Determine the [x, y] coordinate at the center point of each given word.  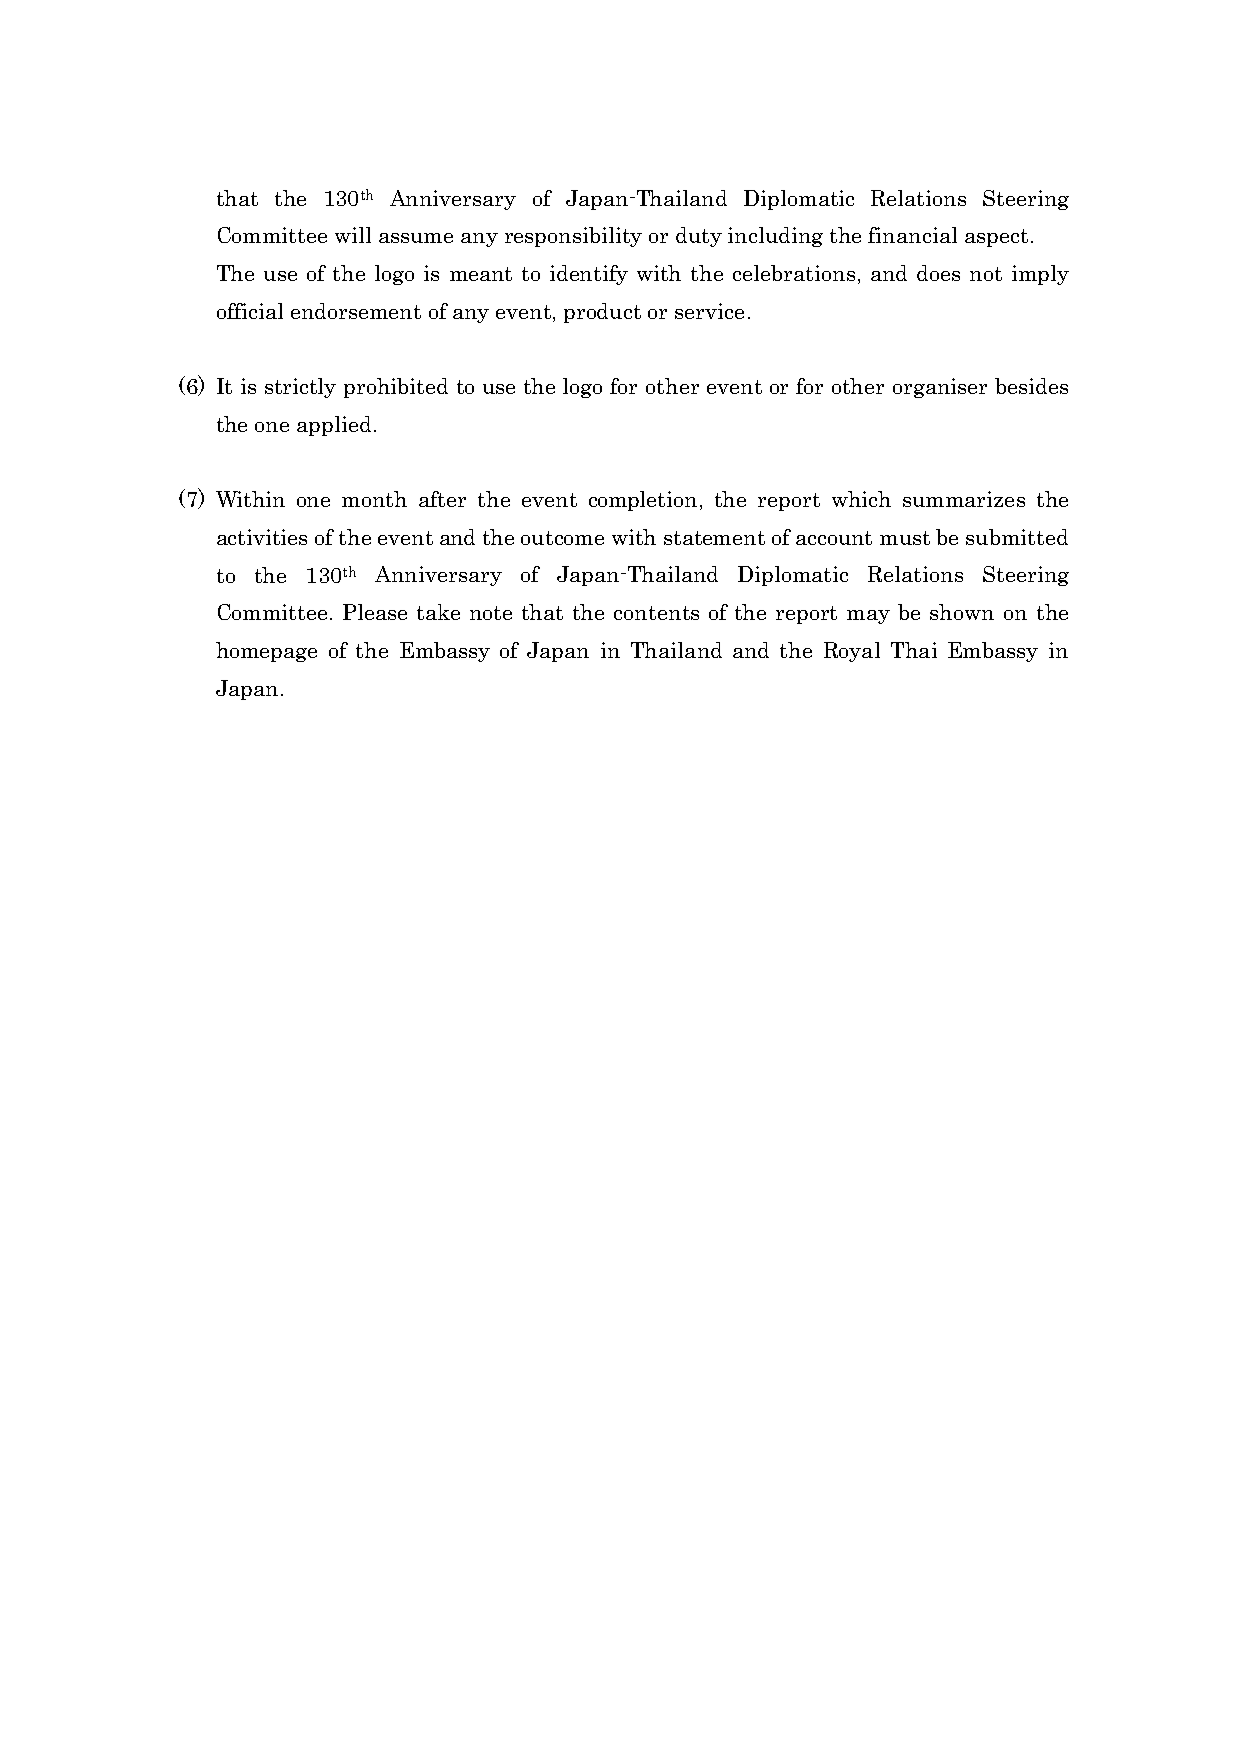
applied [334, 426]
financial [912, 235]
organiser [940, 388]
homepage [266, 652]
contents [656, 613]
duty [699, 237]
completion [643, 501]
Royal [852, 652]
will [353, 235]
